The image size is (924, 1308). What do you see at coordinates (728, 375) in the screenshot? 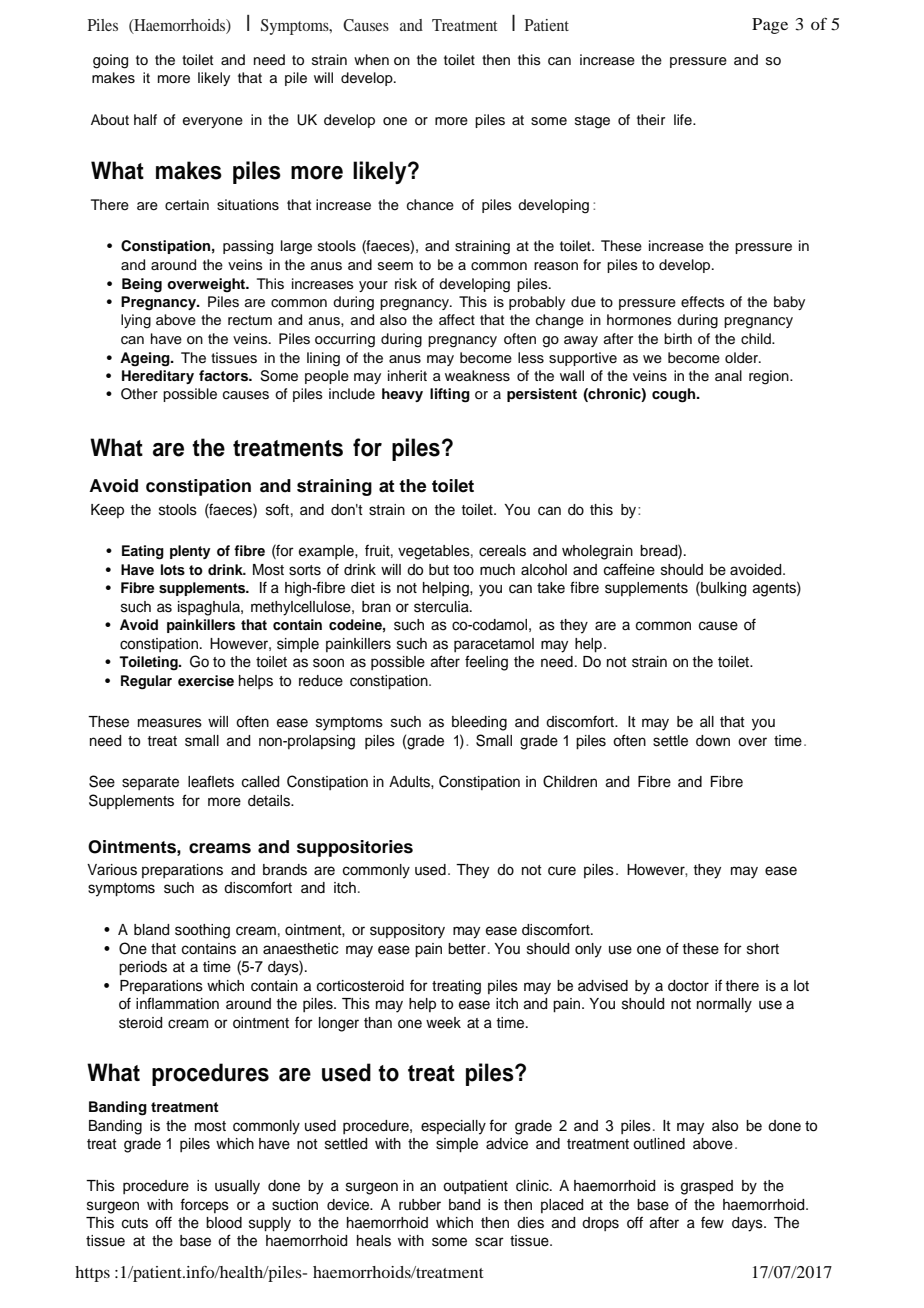
I see `anal` at bounding box center [728, 375].
